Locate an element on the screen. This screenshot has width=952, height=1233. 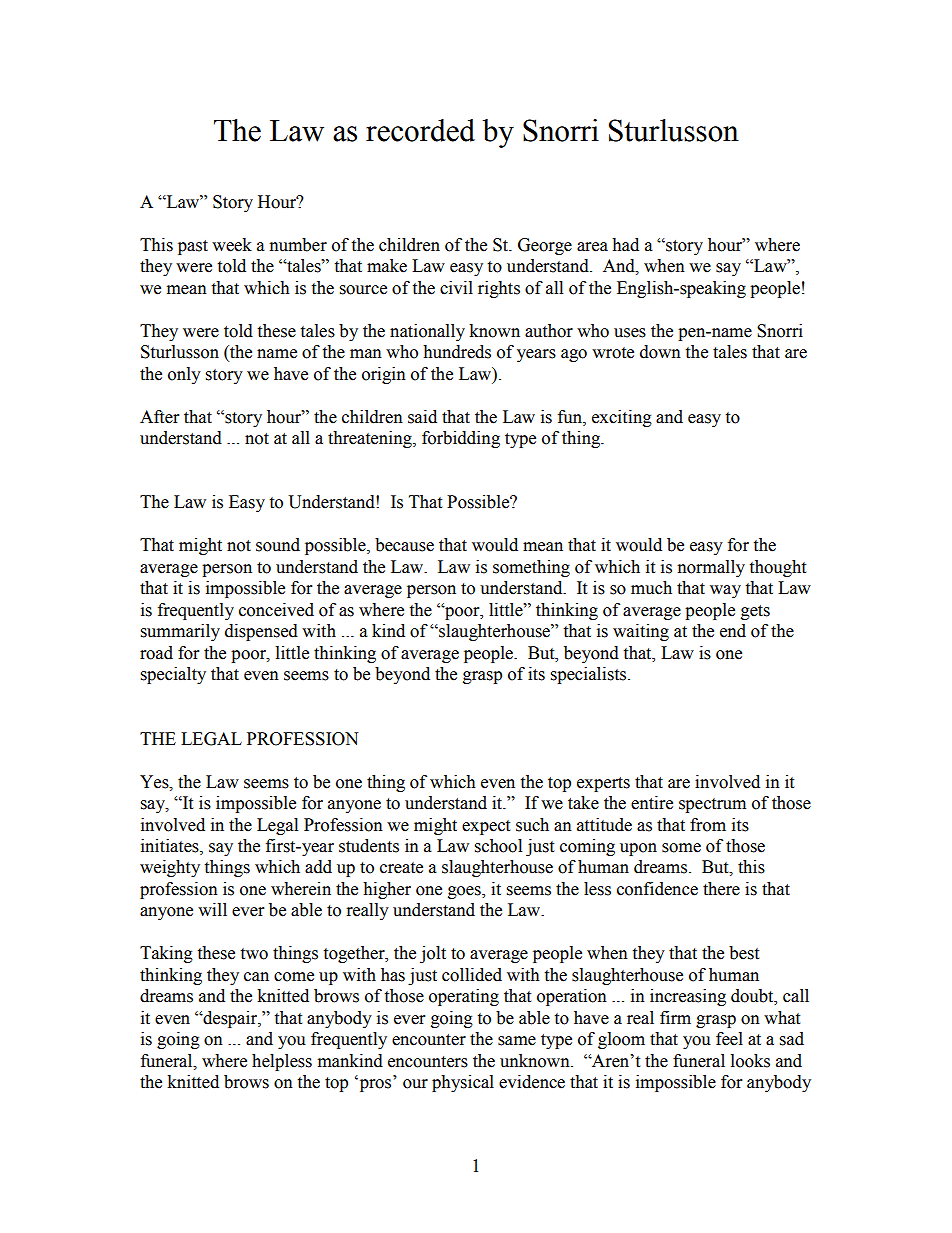
week is located at coordinates (232, 245).
